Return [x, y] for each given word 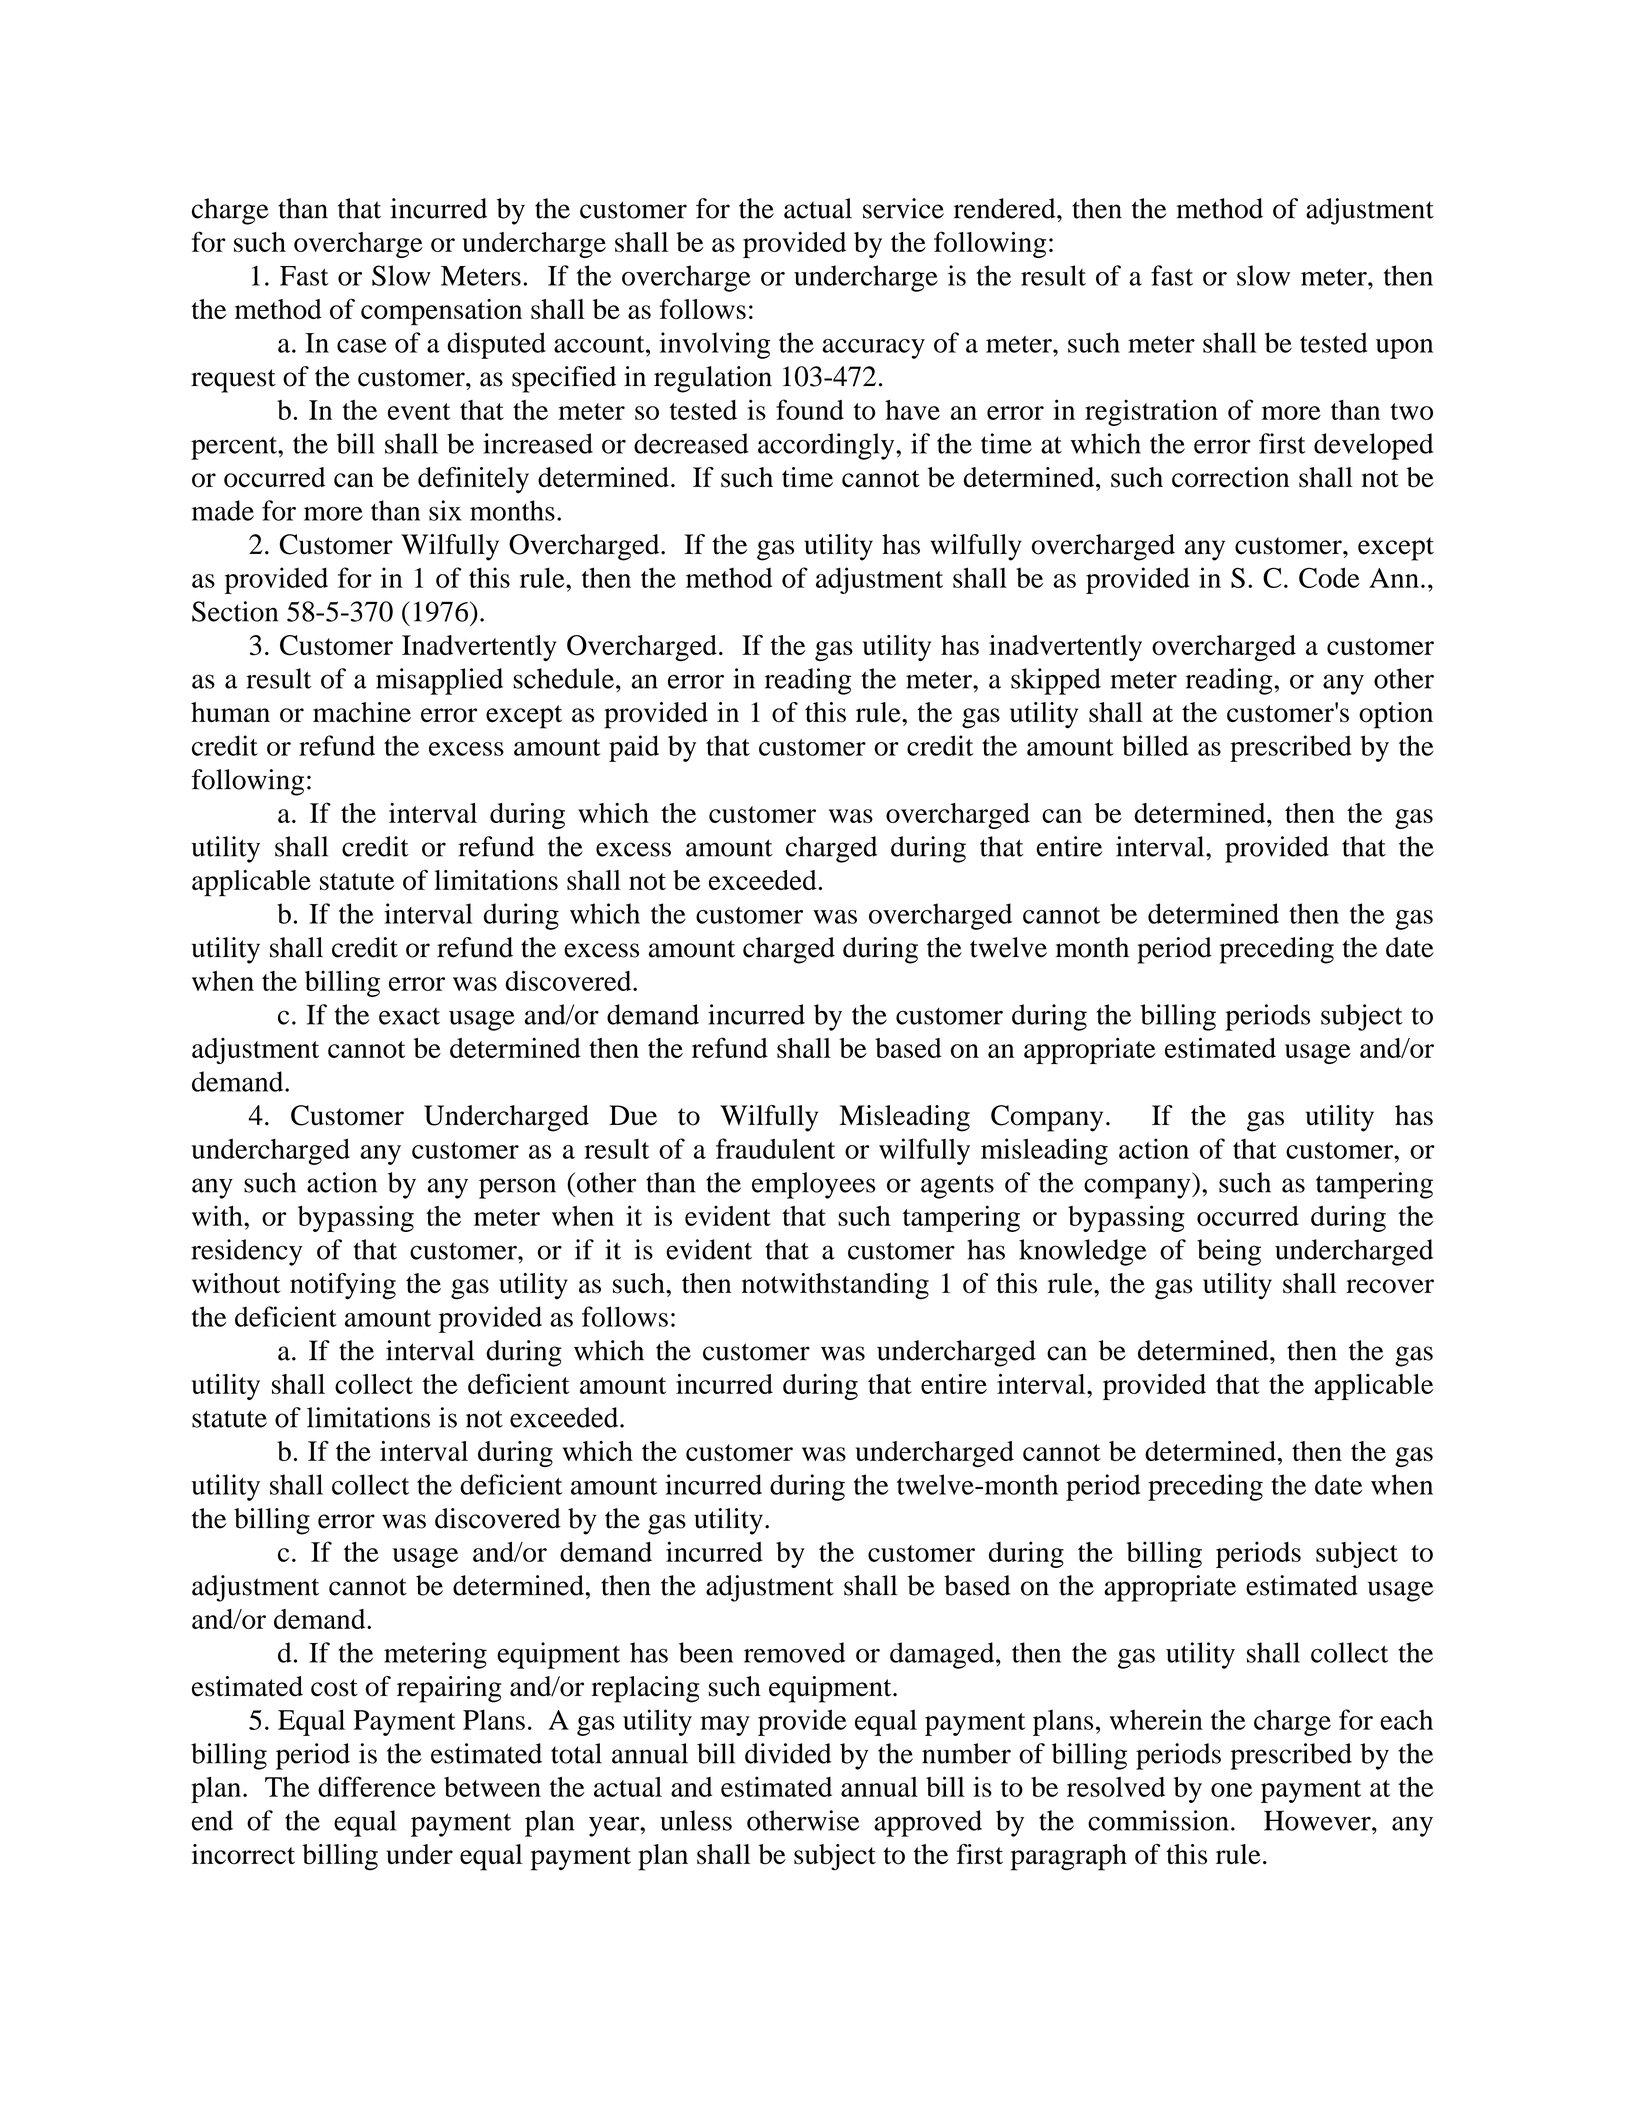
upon [1404, 349]
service [903, 208]
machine [362, 712]
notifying [343, 1286]
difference [377, 1786]
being [1229, 1252]
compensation [441, 312]
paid [634, 748]
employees [813, 1185]
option [1396, 715]
